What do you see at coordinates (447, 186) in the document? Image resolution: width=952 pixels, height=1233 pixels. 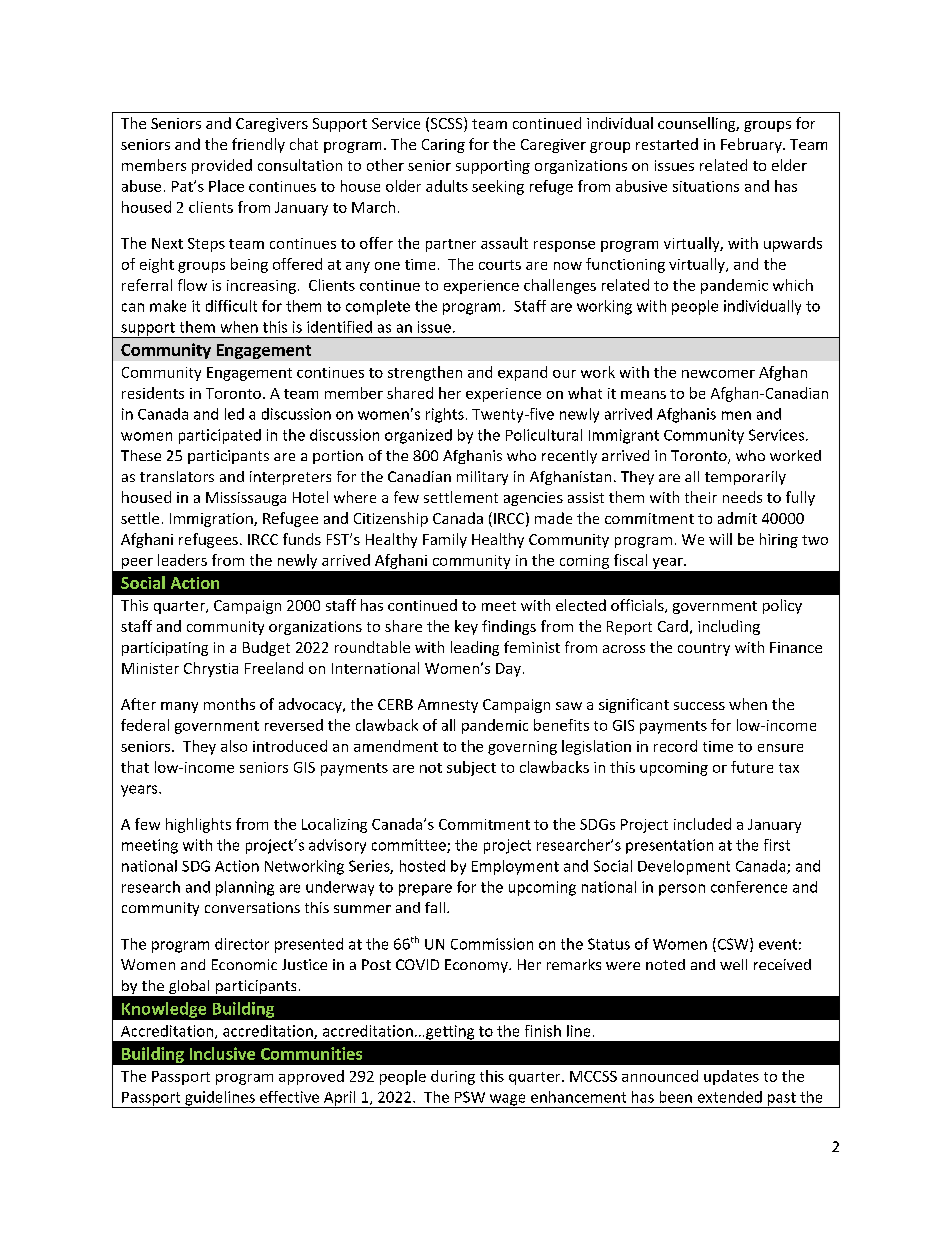 I see `adults` at bounding box center [447, 186].
